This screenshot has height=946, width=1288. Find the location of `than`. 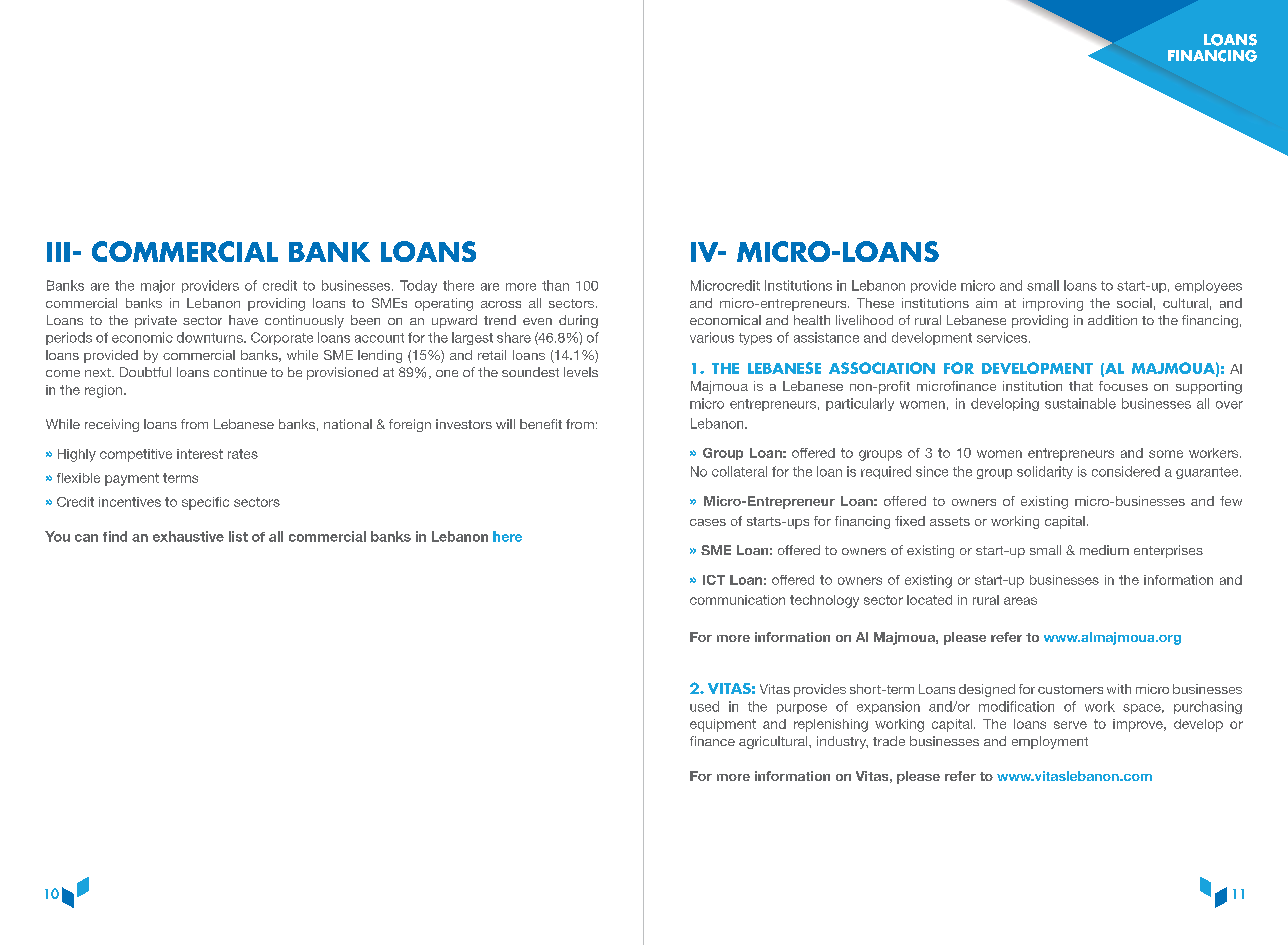

than is located at coordinates (555, 285).
